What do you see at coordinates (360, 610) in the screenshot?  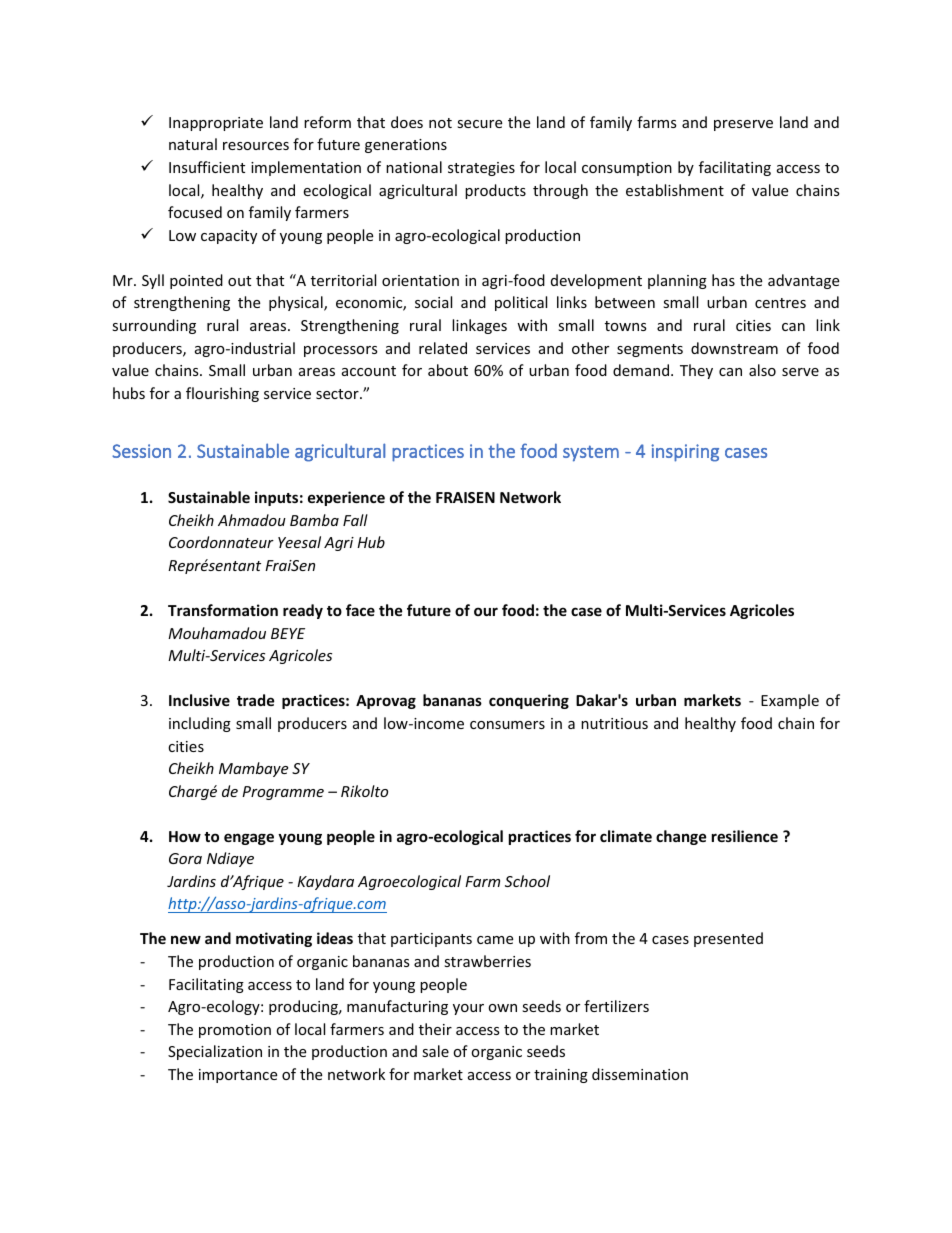 I see `face` at bounding box center [360, 610].
